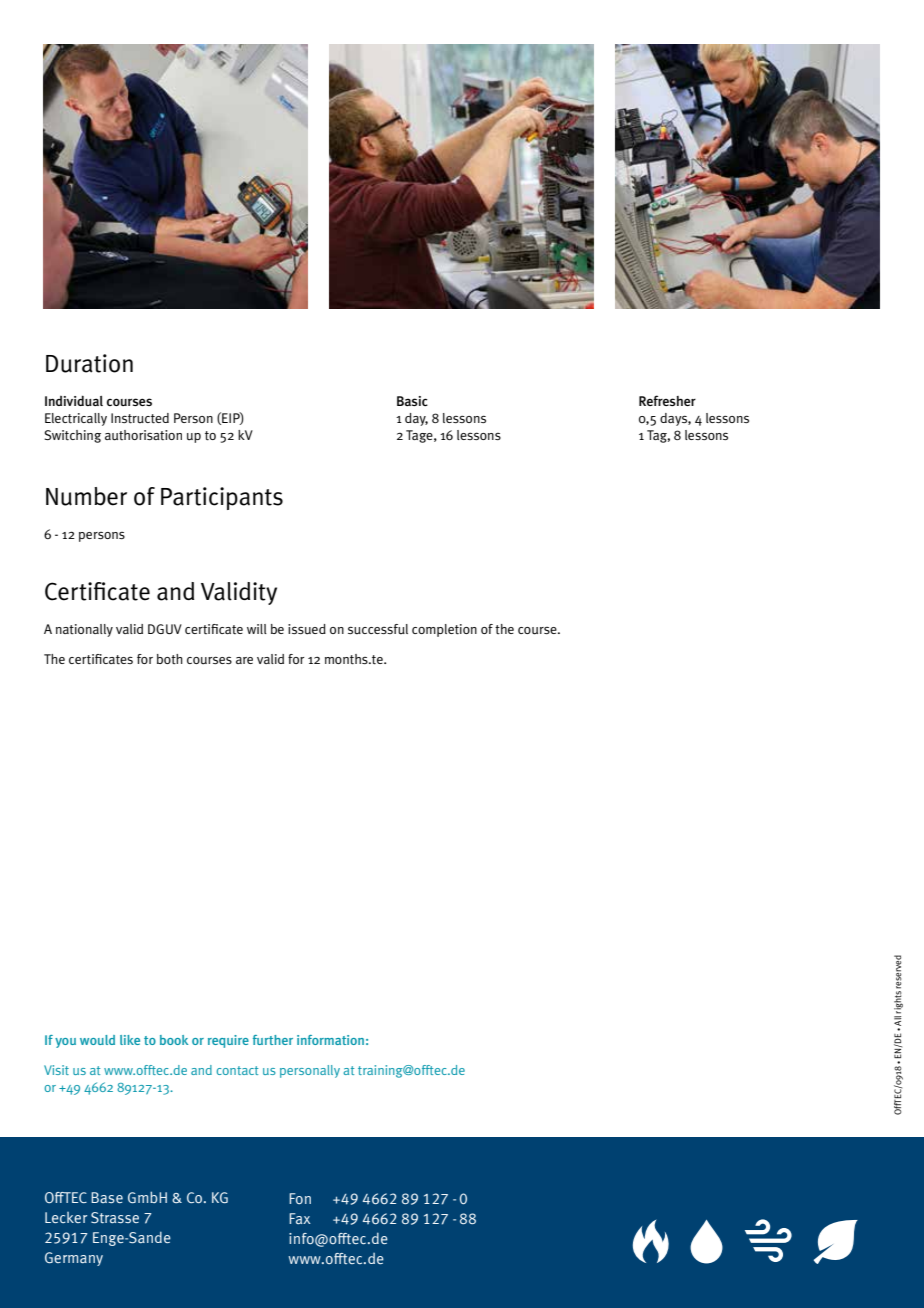 Image resolution: width=924 pixels, height=1308 pixels. I want to click on Base, so click(107, 1197).
